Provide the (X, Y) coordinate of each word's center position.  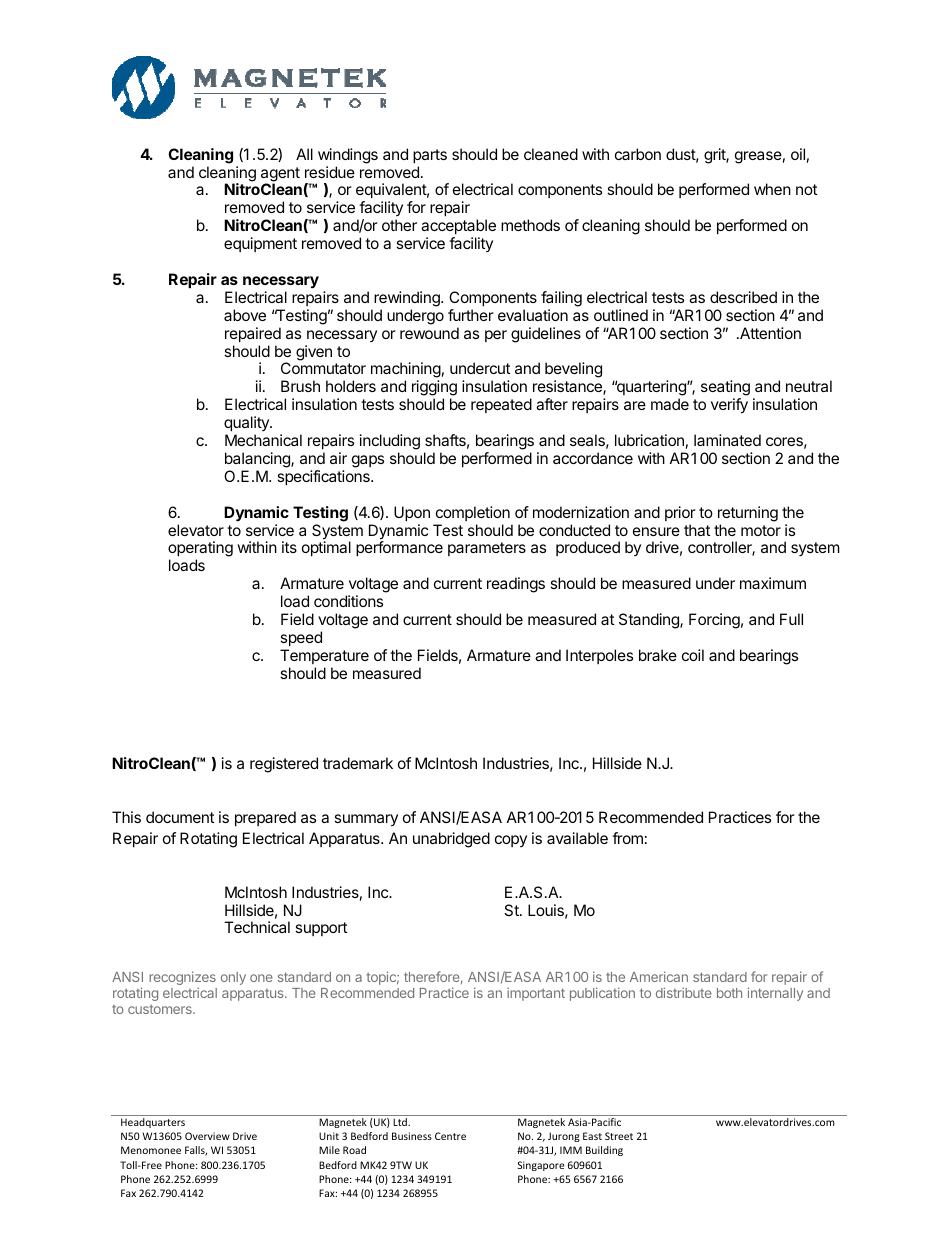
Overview (207, 1136)
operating (200, 550)
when (772, 189)
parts (430, 156)
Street (619, 1136)
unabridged (451, 840)
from (627, 838)
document (180, 817)
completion (473, 513)
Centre (450, 1136)
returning (748, 514)
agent (280, 175)
